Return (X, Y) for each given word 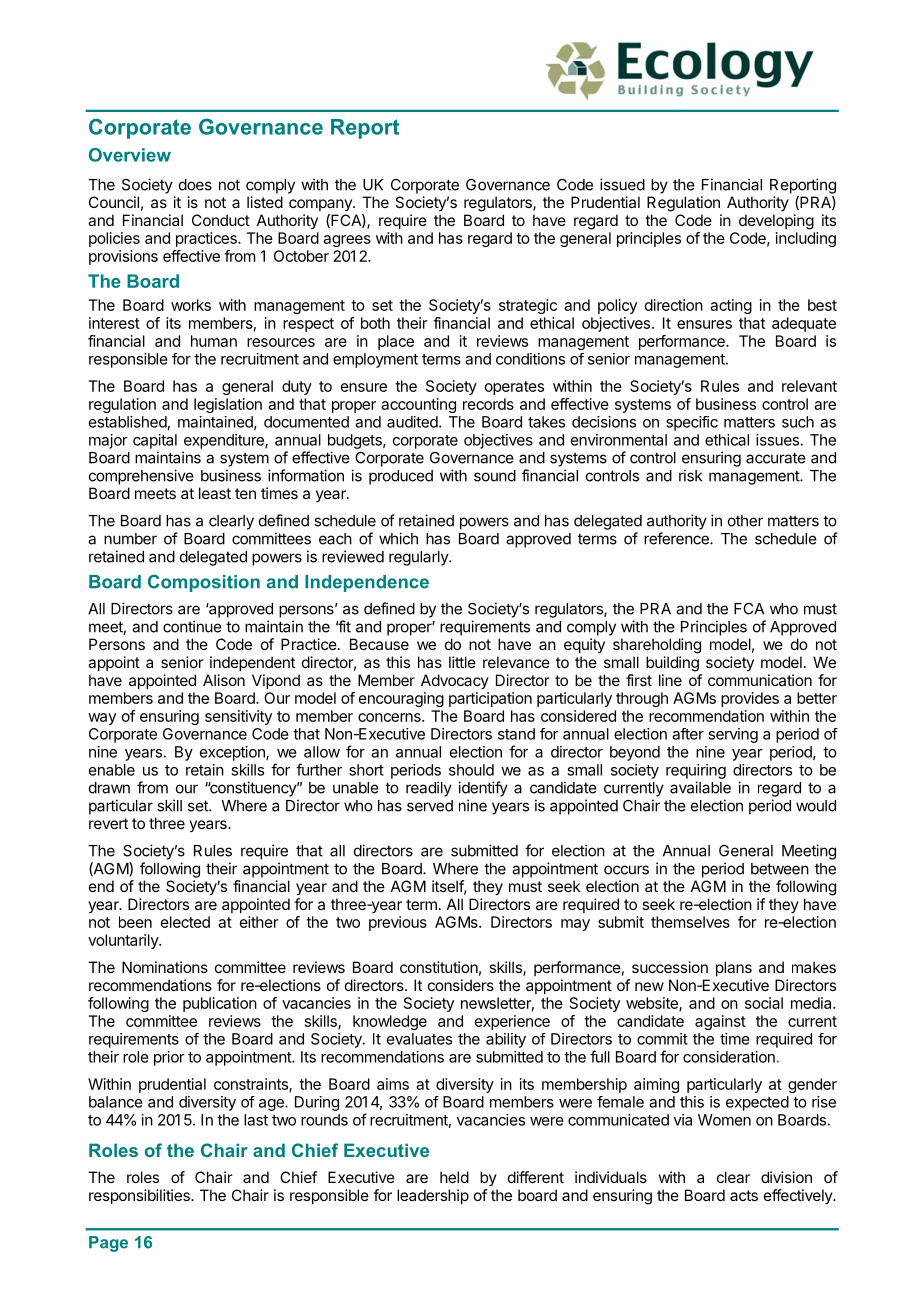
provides (750, 699)
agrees (347, 241)
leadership (433, 1196)
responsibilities (140, 1196)
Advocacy (455, 681)
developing (776, 222)
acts (744, 1195)
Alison (224, 680)
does (195, 185)
